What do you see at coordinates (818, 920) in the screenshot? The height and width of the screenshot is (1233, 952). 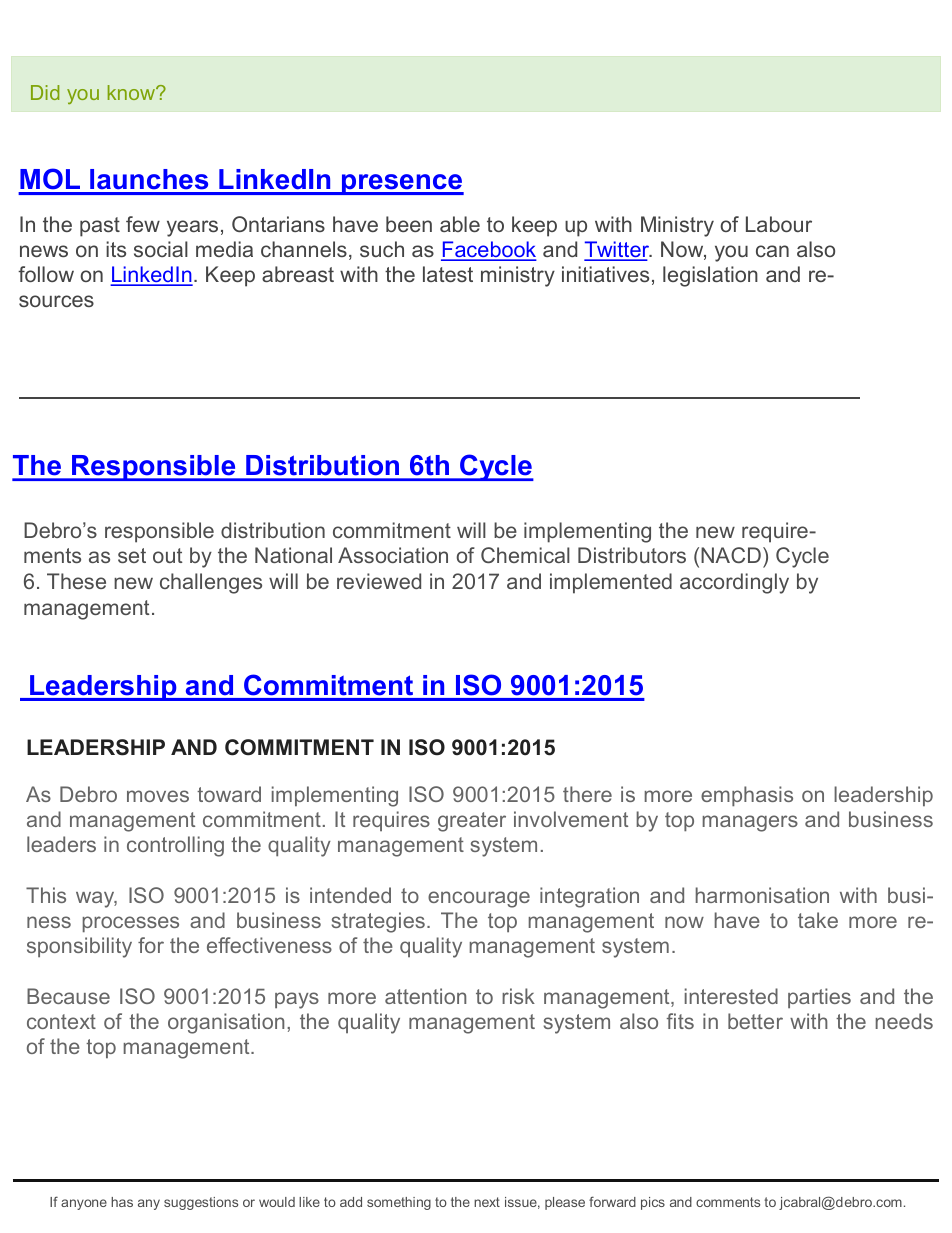 I see `take` at bounding box center [818, 920].
